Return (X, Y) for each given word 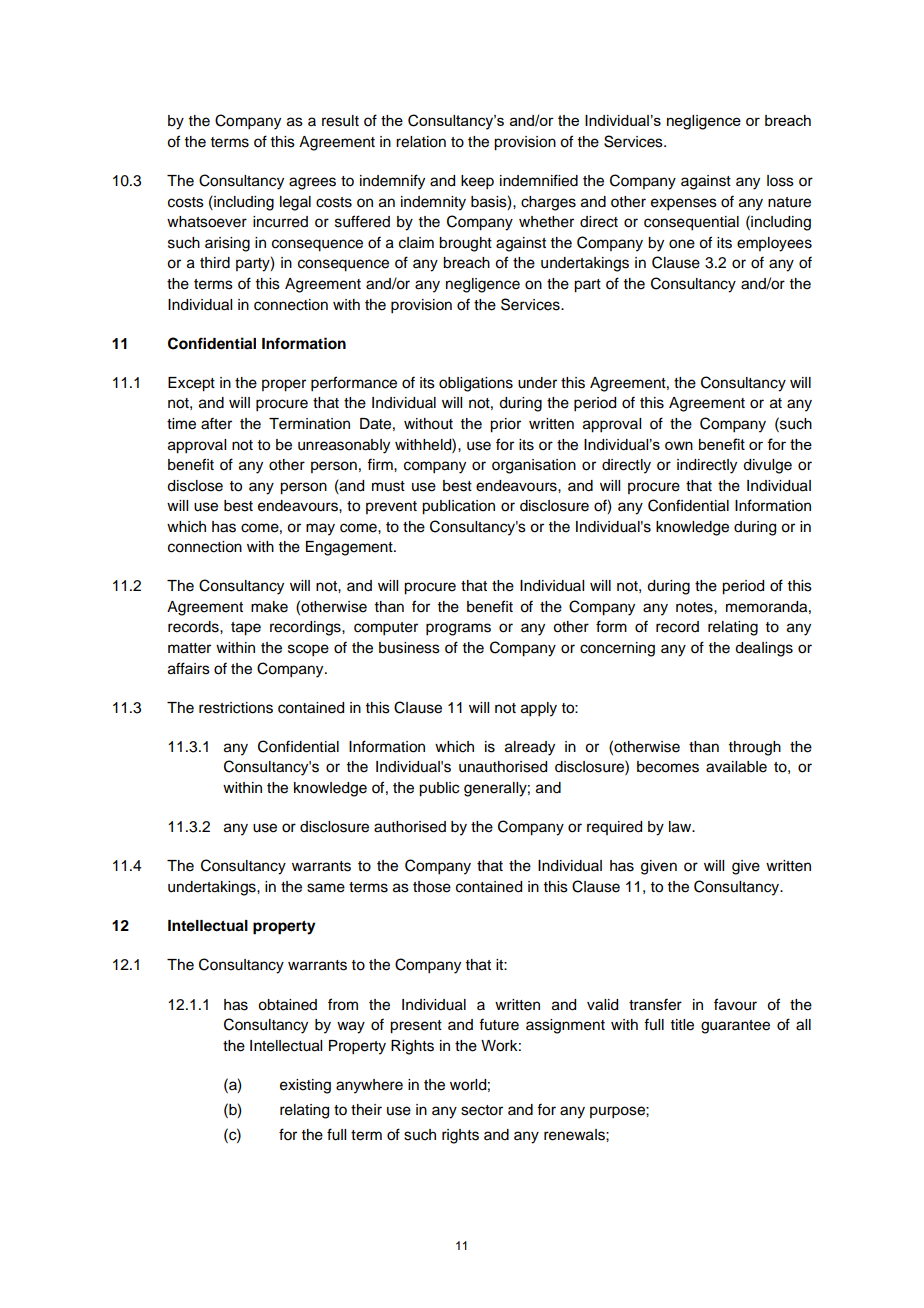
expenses (684, 204)
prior (505, 425)
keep (477, 182)
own (679, 445)
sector (482, 1110)
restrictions (236, 708)
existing (305, 1086)
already (530, 748)
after (216, 423)
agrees (312, 183)
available (736, 767)
